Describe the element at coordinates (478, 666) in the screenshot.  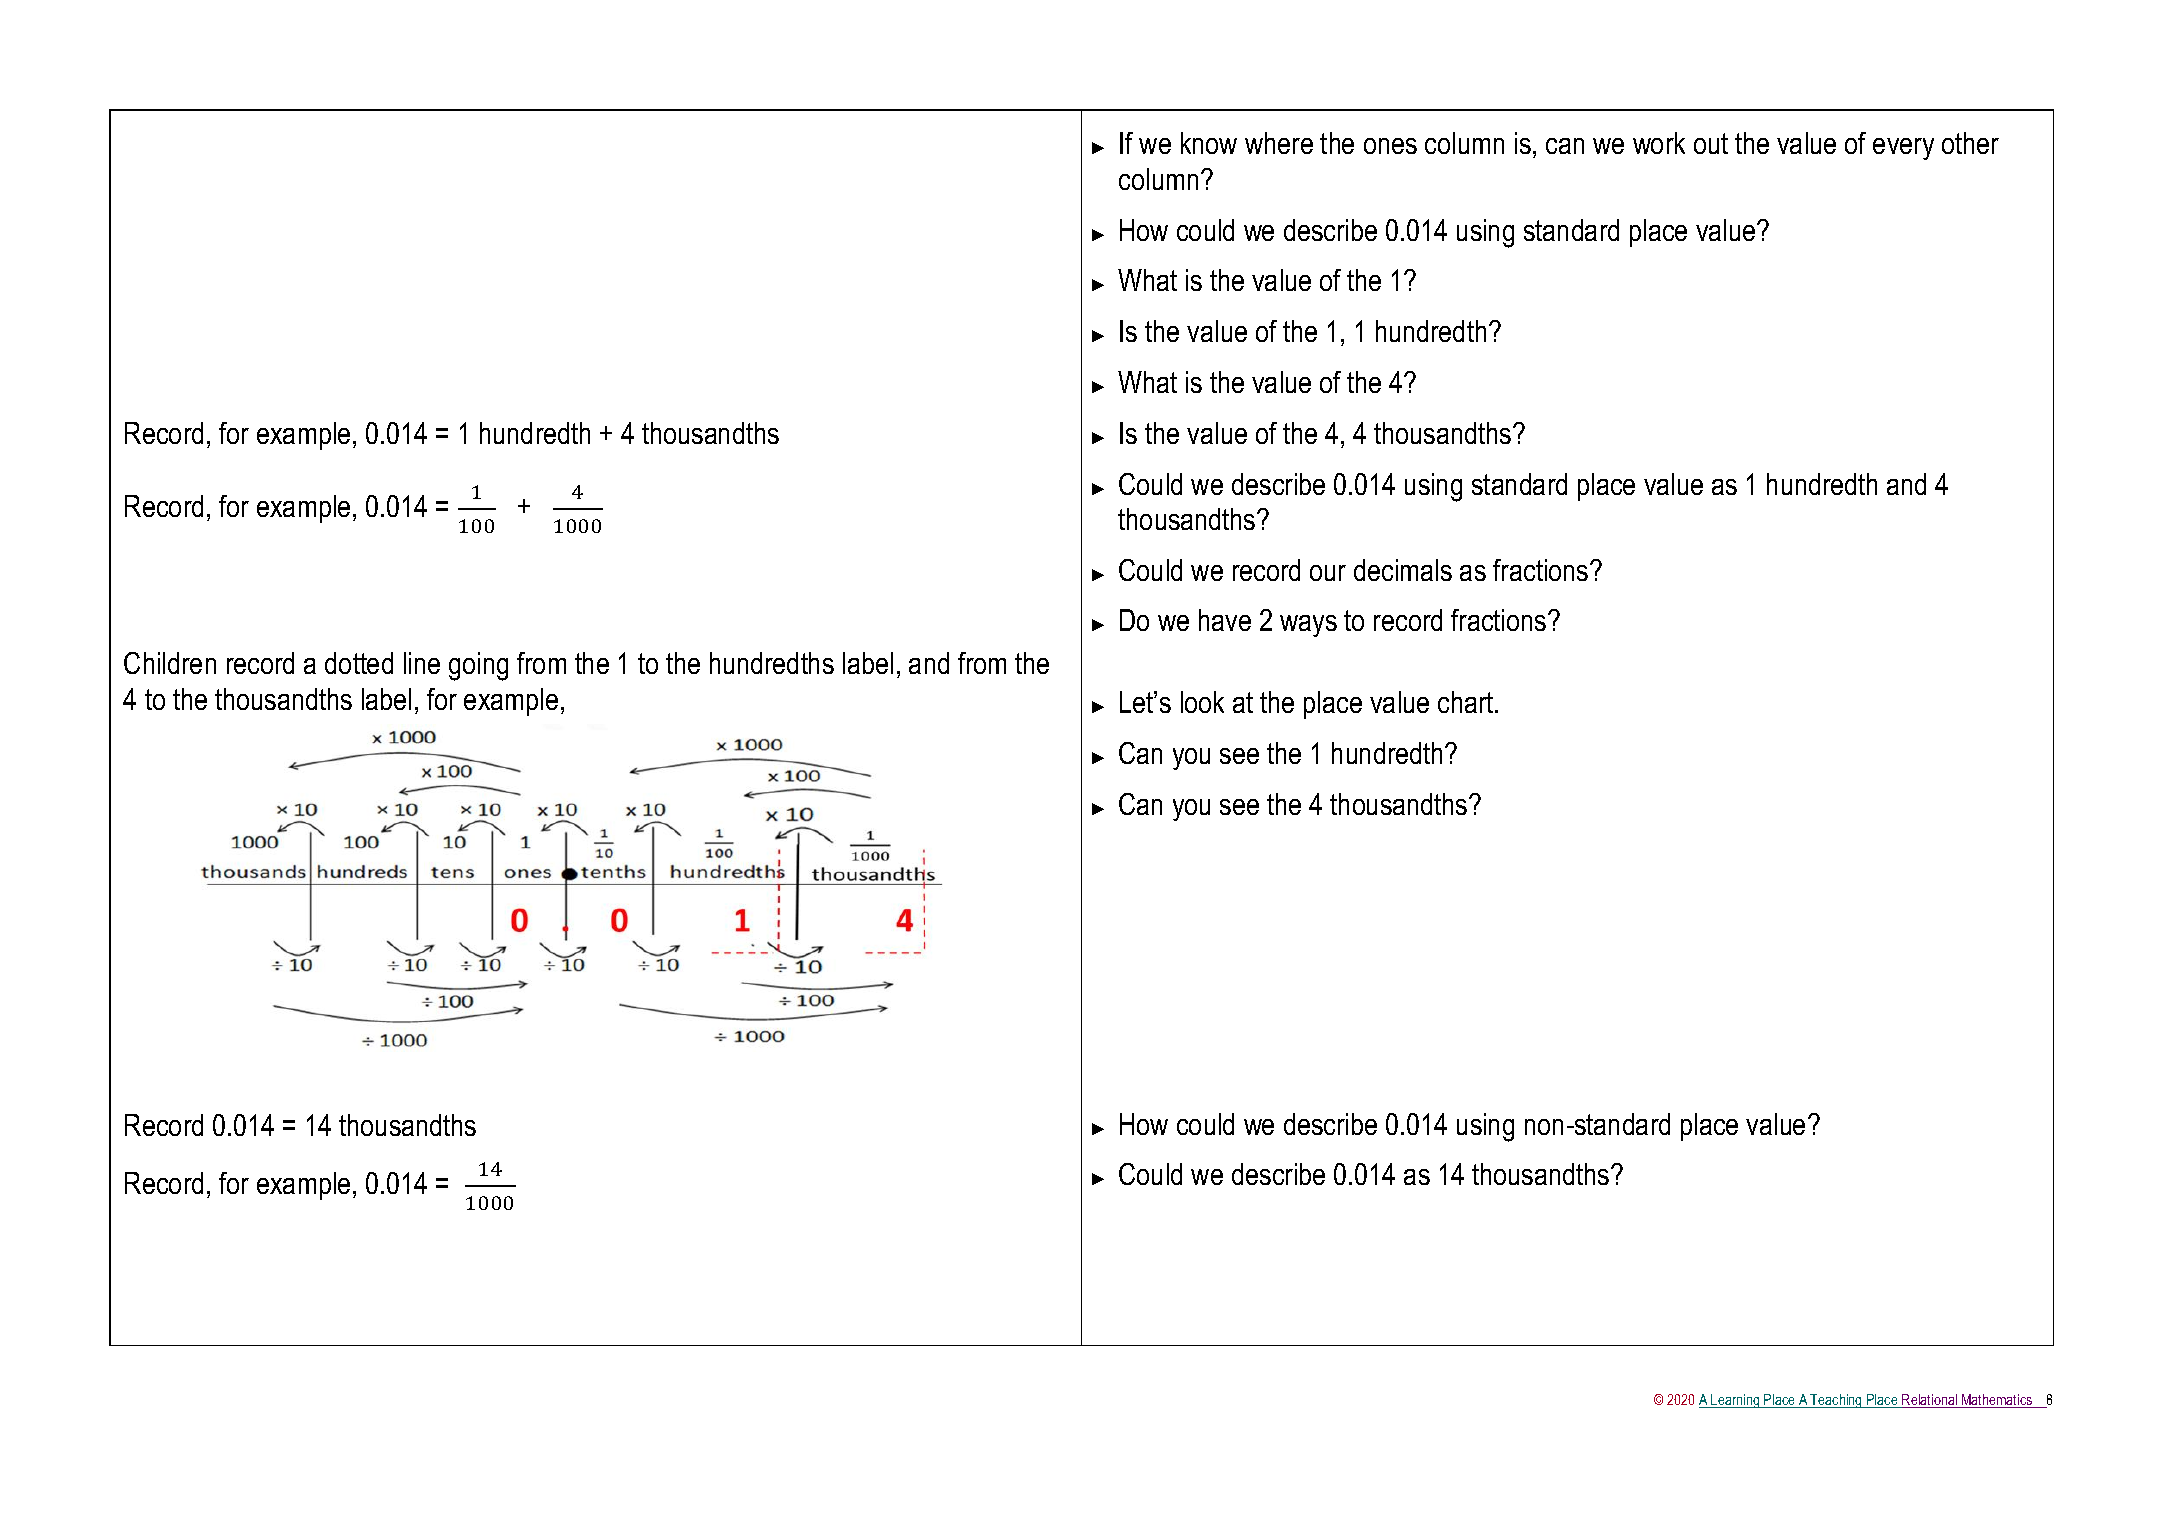
I see `going` at that location.
